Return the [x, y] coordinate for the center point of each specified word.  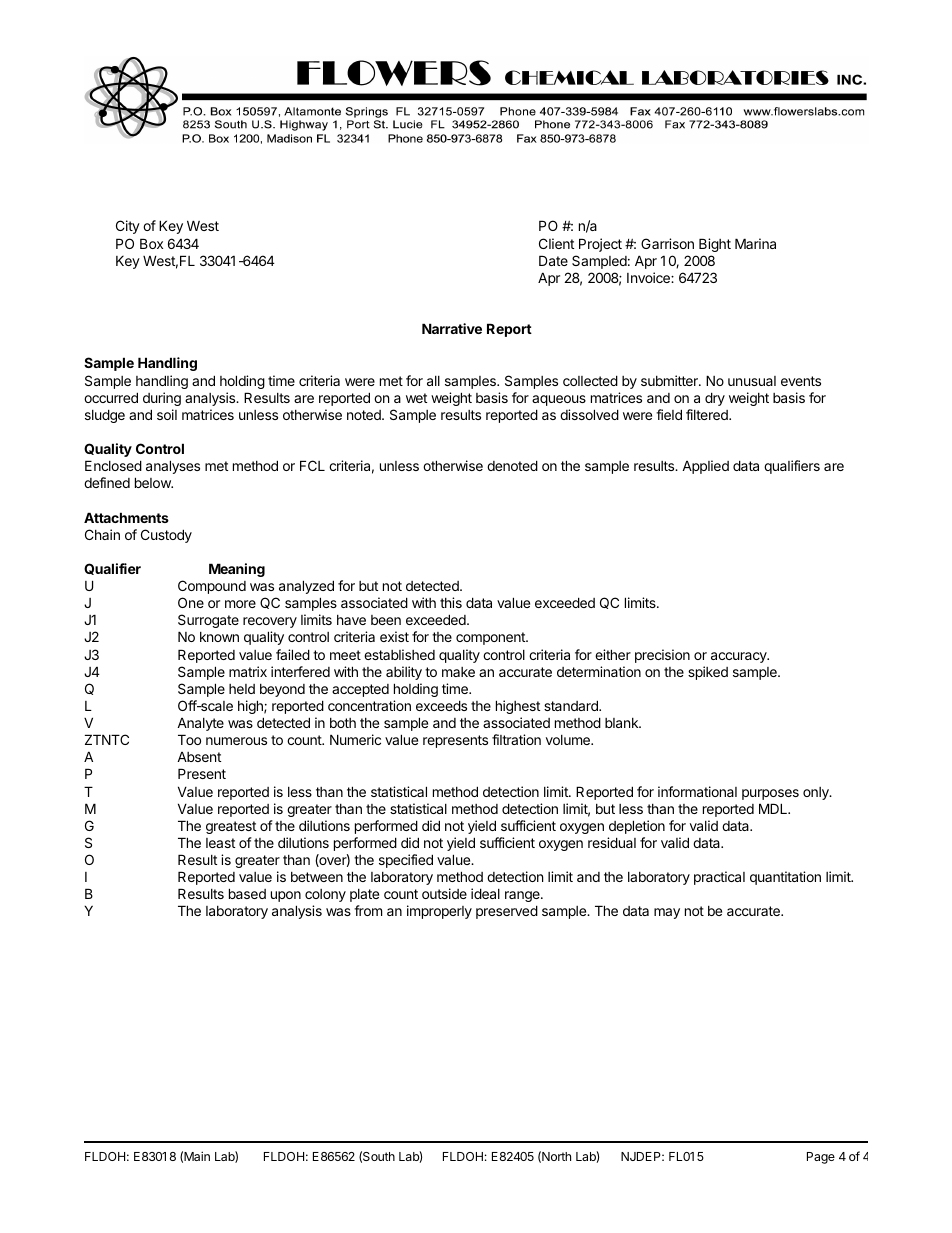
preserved [507, 912]
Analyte [200, 724]
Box [151, 243]
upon [286, 896]
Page [821, 1158]
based [247, 893]
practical [719, 878]
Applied [705, 467]
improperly [439, 912]
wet [416, 398]
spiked [708, 673]
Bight [715, 245]
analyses [173, 467]
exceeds [441, 705]
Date [553, 260]
